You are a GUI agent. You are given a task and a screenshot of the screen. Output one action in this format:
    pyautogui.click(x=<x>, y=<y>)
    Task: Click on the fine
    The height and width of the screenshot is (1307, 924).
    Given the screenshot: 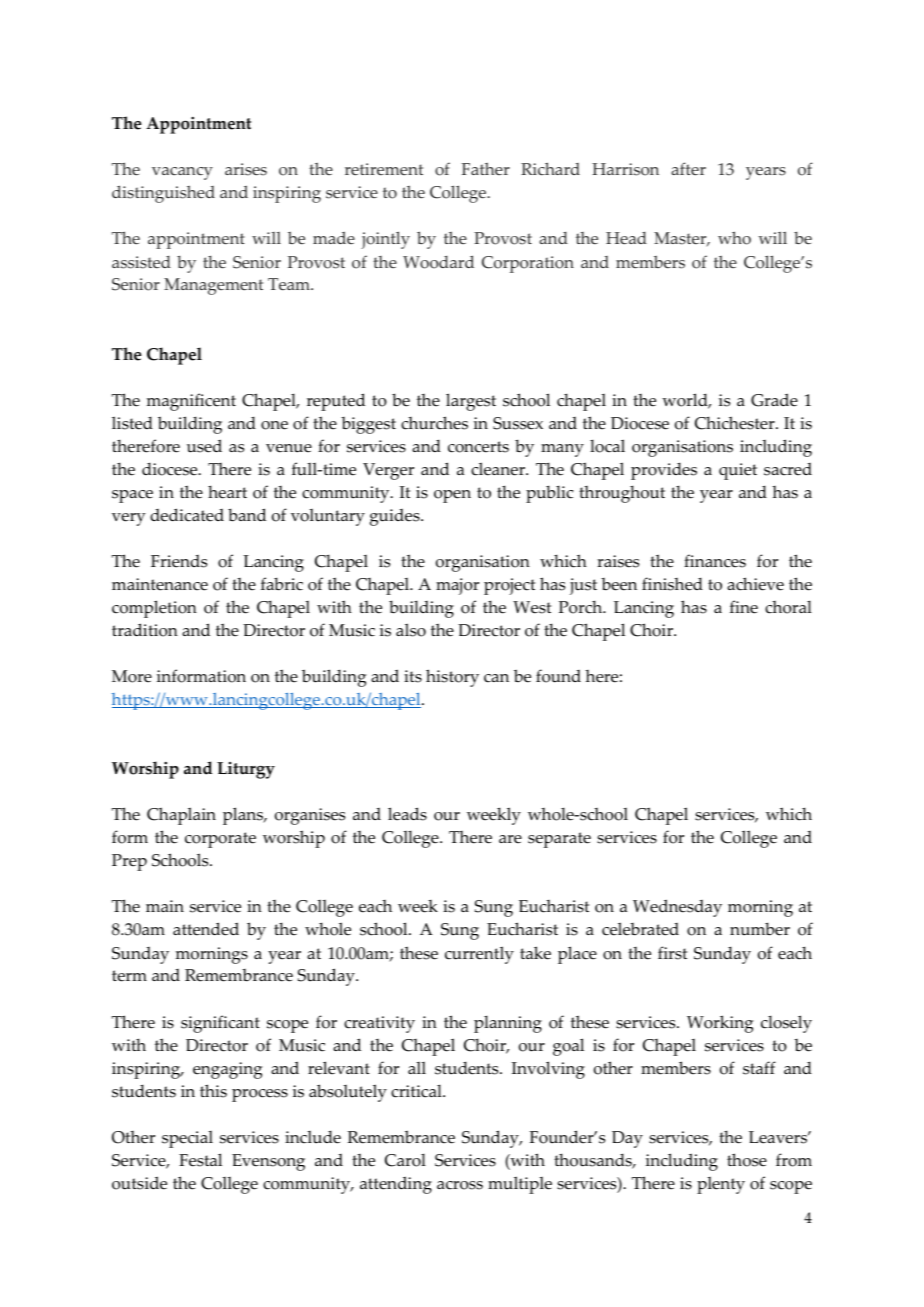 What is the action you would take?
    pyautogui.click(x=744, y=607)
